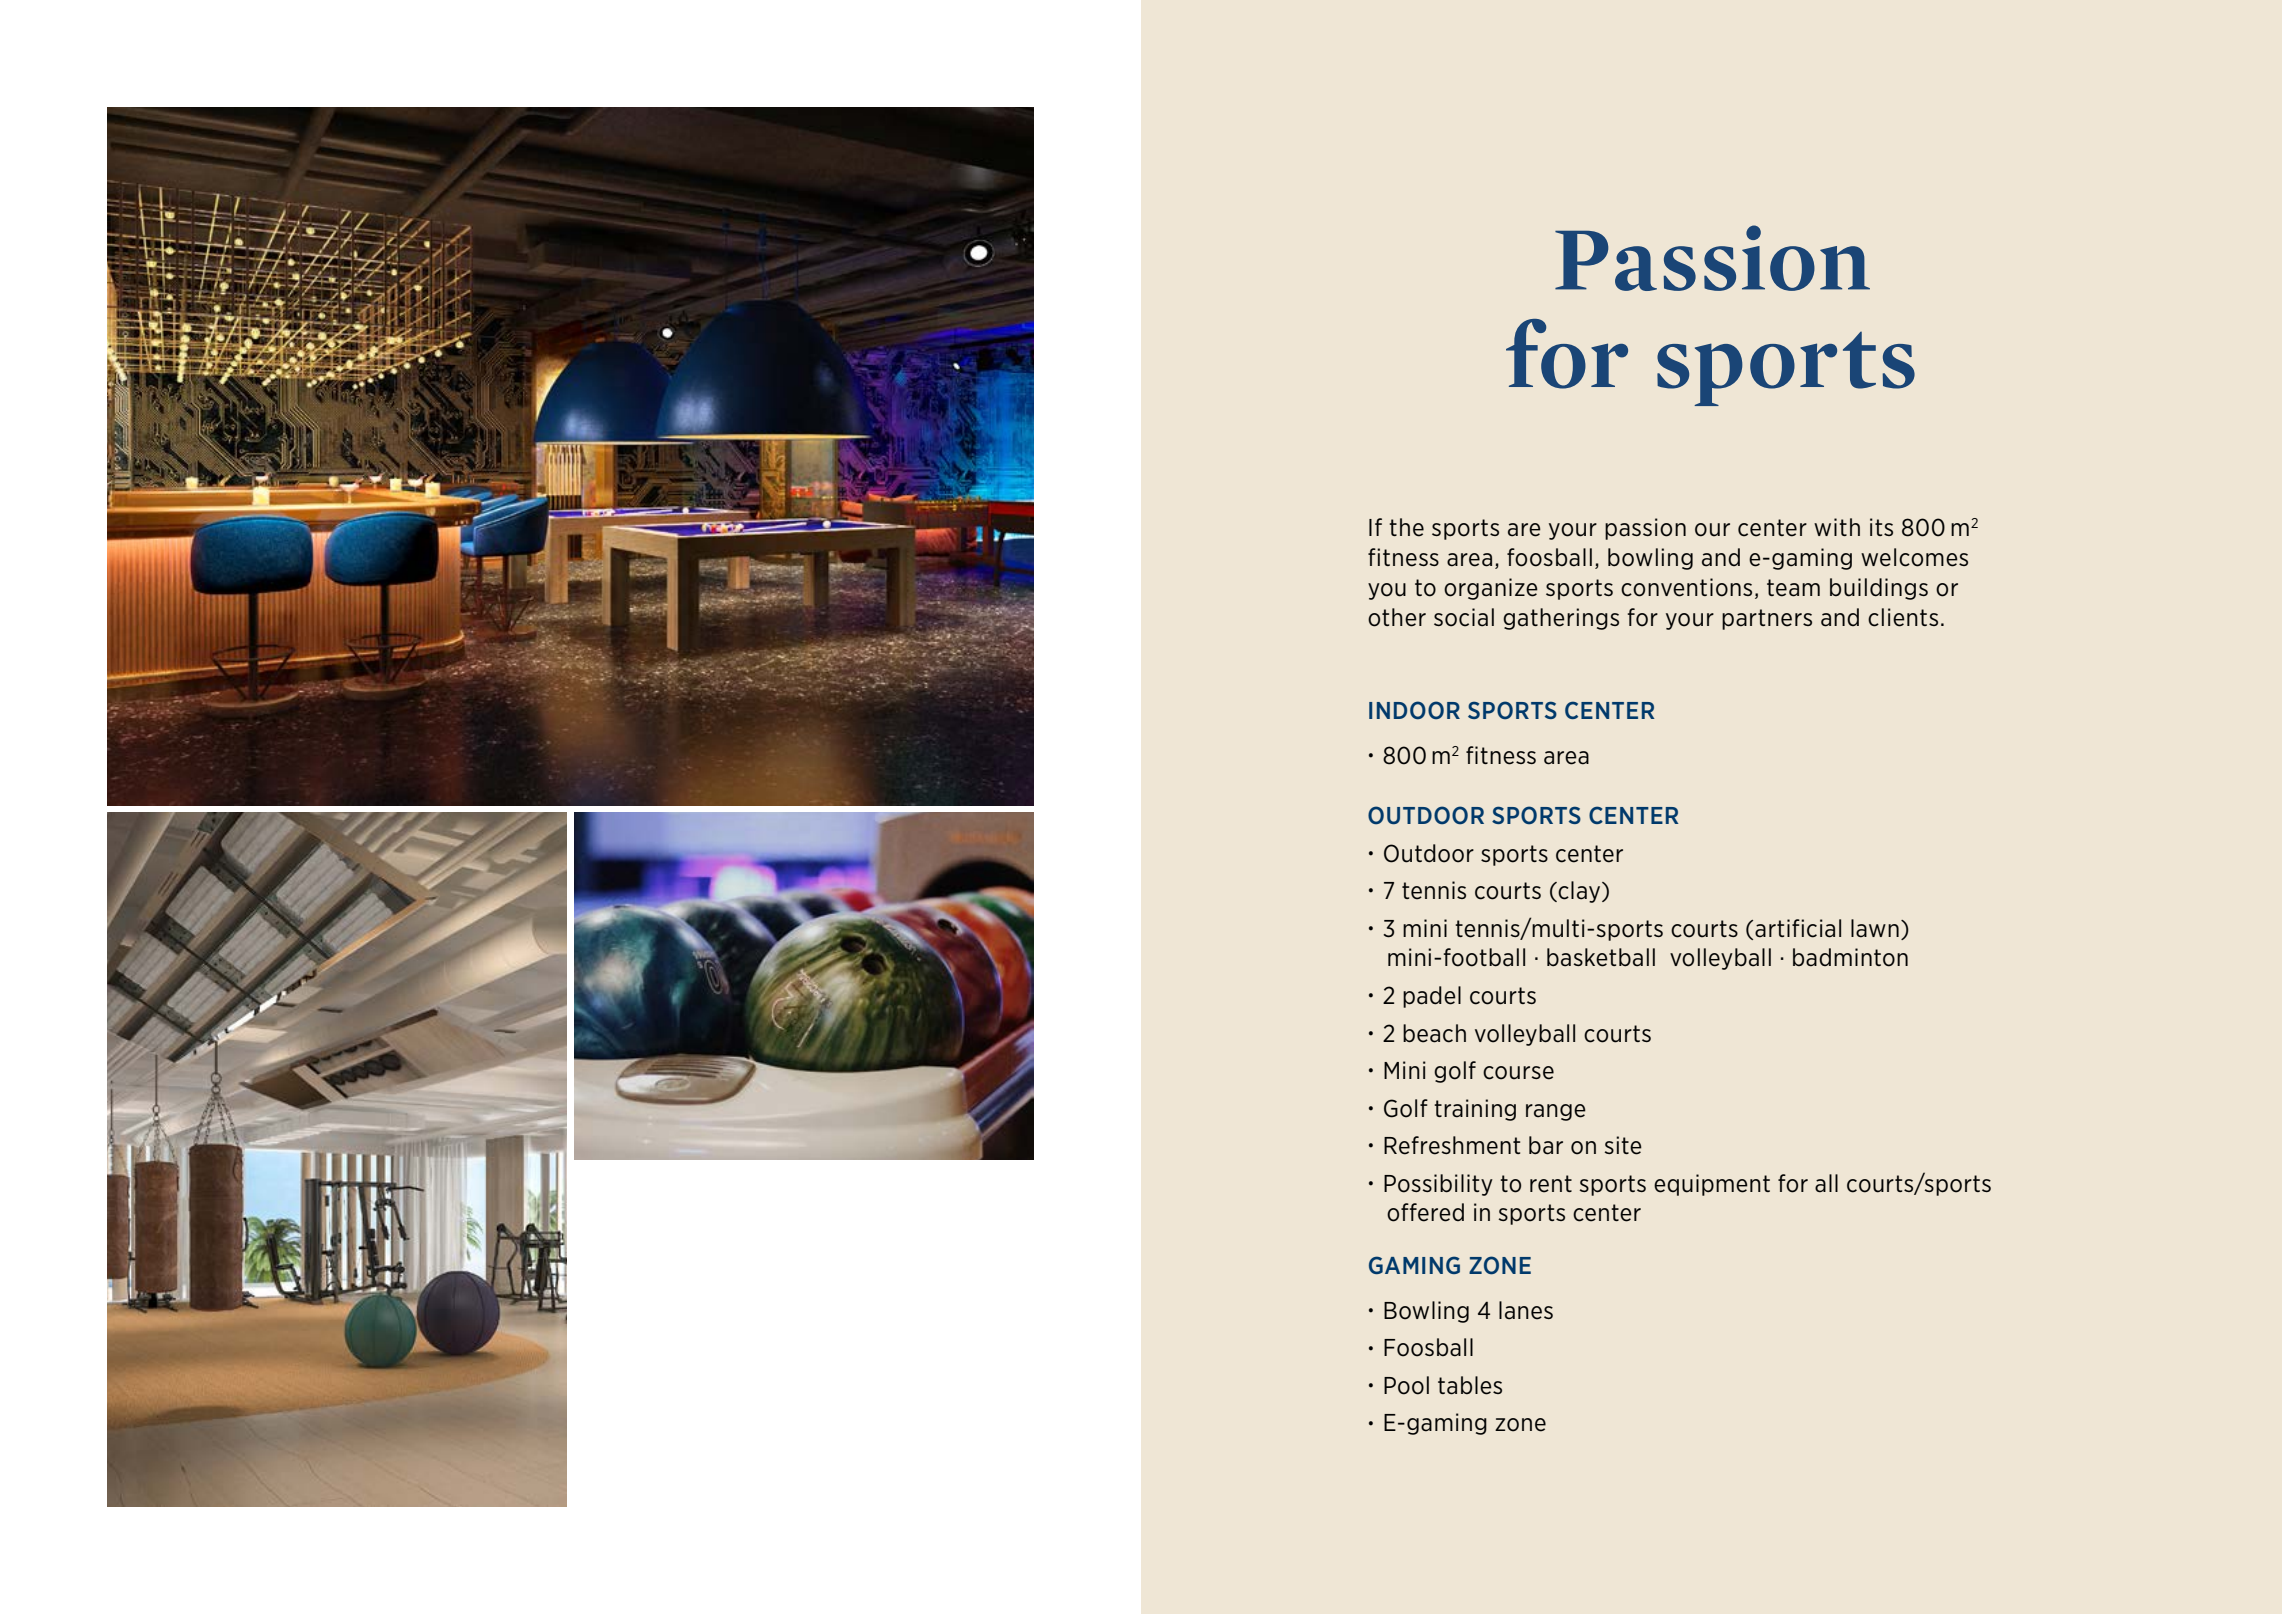 This screenshot has width=2282, height=1614. Describe the element at coordinates (1414, 710) in the screenshot. I see `INDOOR` at that location.
